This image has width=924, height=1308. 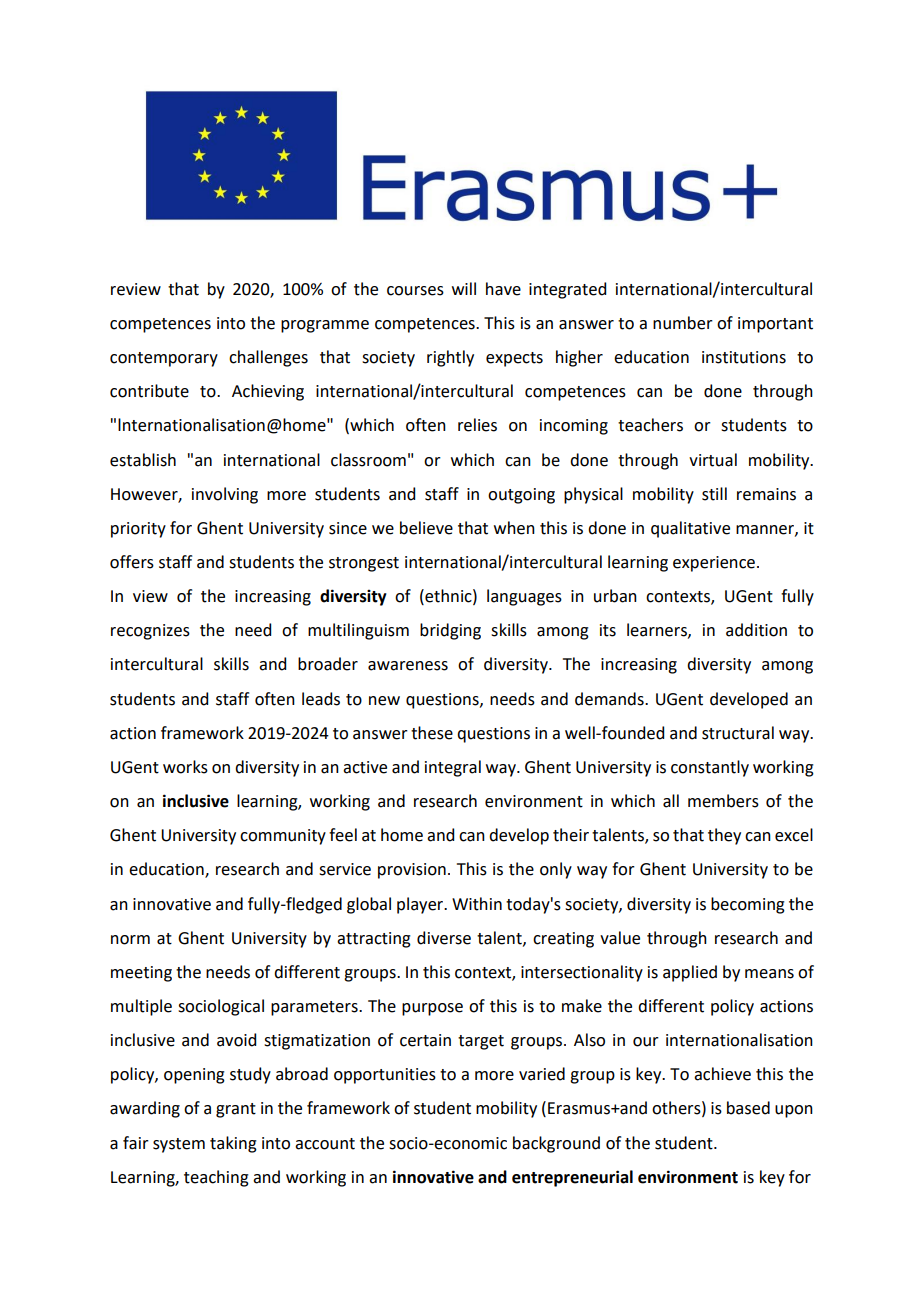 What do you see at coordinates (432, 733) in the image?
I see `these` at bounding box center [432, 733].
